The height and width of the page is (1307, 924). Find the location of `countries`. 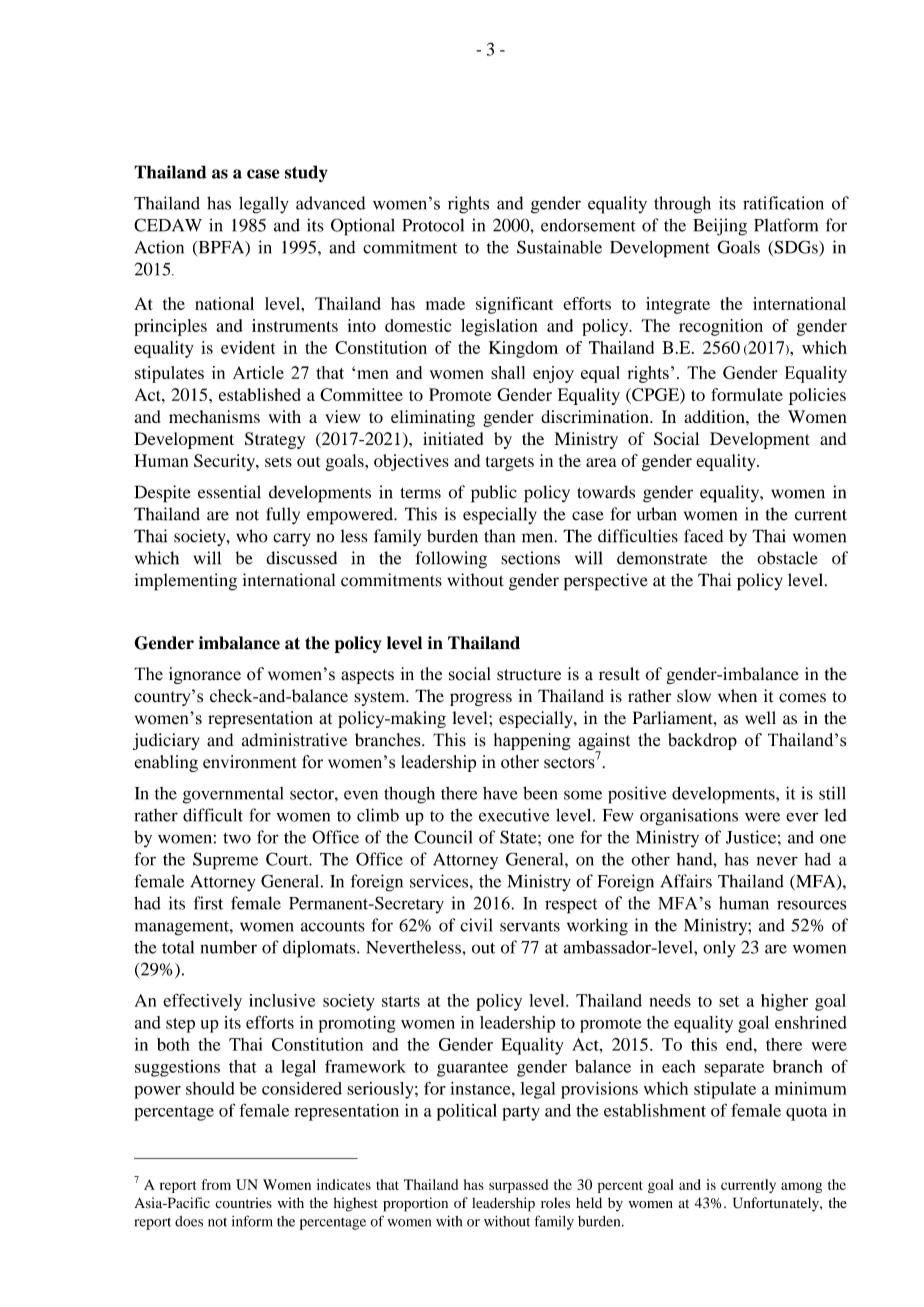

countries is located at coordinates (243, 1203).
